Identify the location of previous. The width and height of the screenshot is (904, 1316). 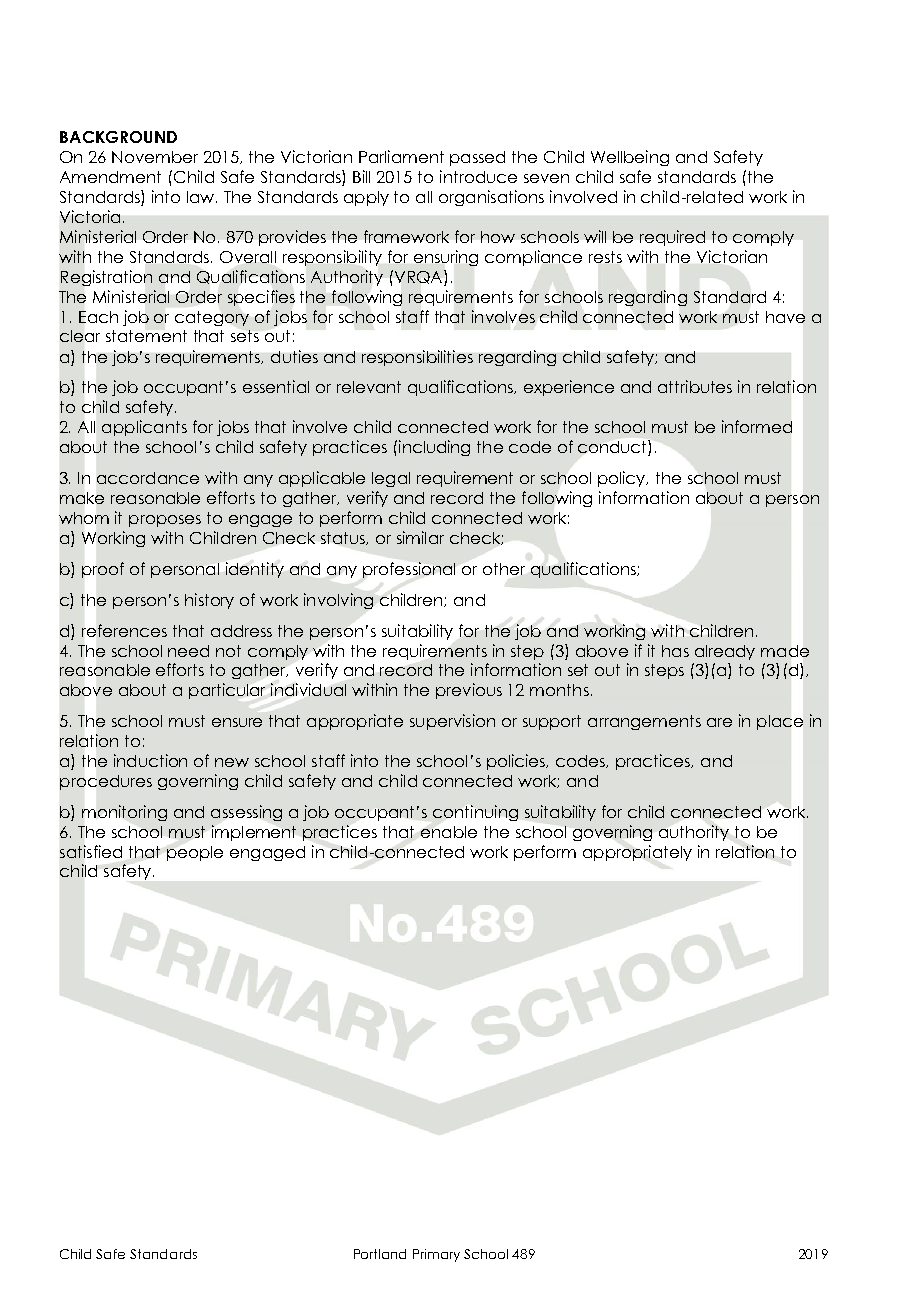
(469, 691).
